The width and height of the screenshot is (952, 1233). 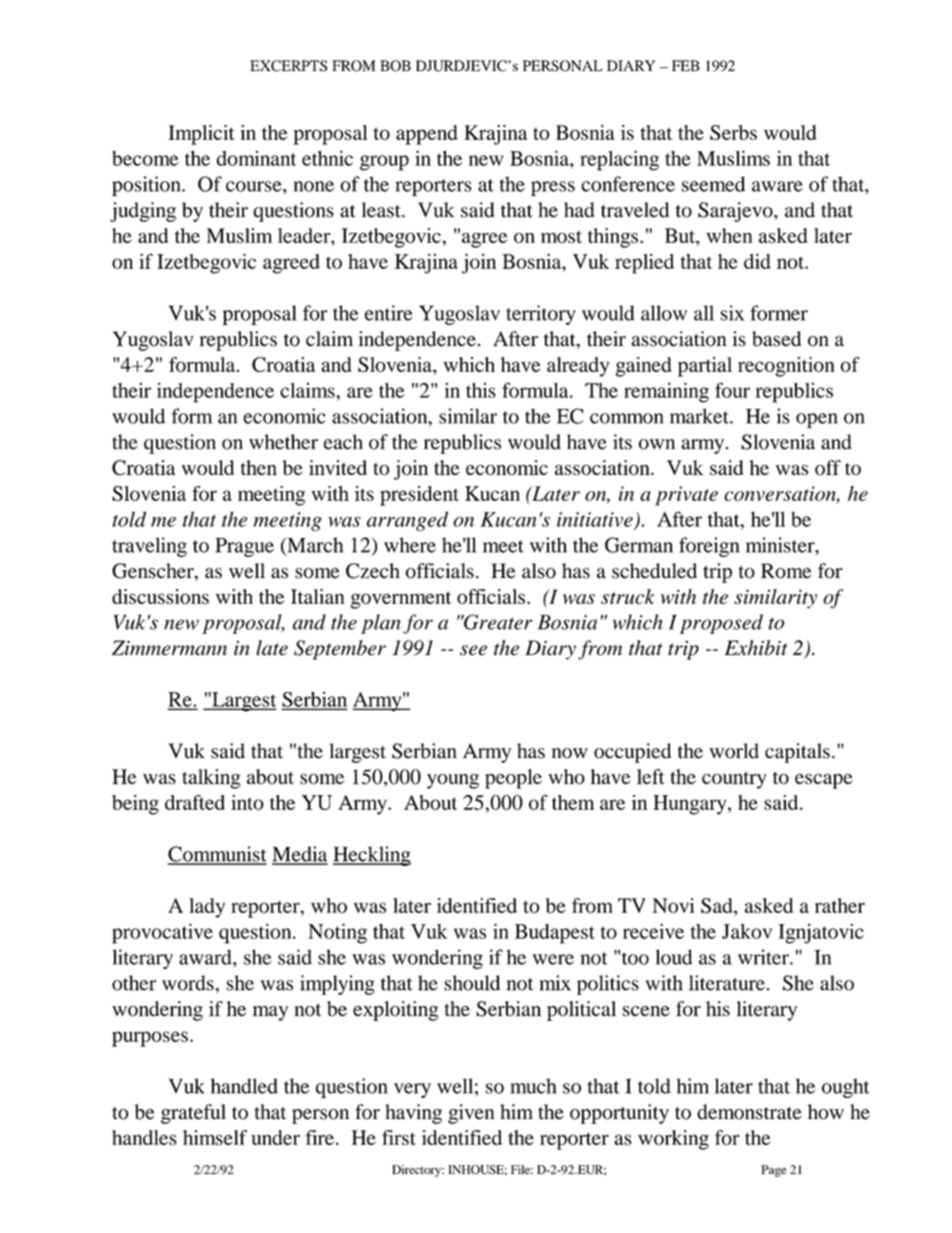 What do you see at coordinates (215, 1137) in the screenshot?
I see `himself` at bounding box center [215, 1137].
